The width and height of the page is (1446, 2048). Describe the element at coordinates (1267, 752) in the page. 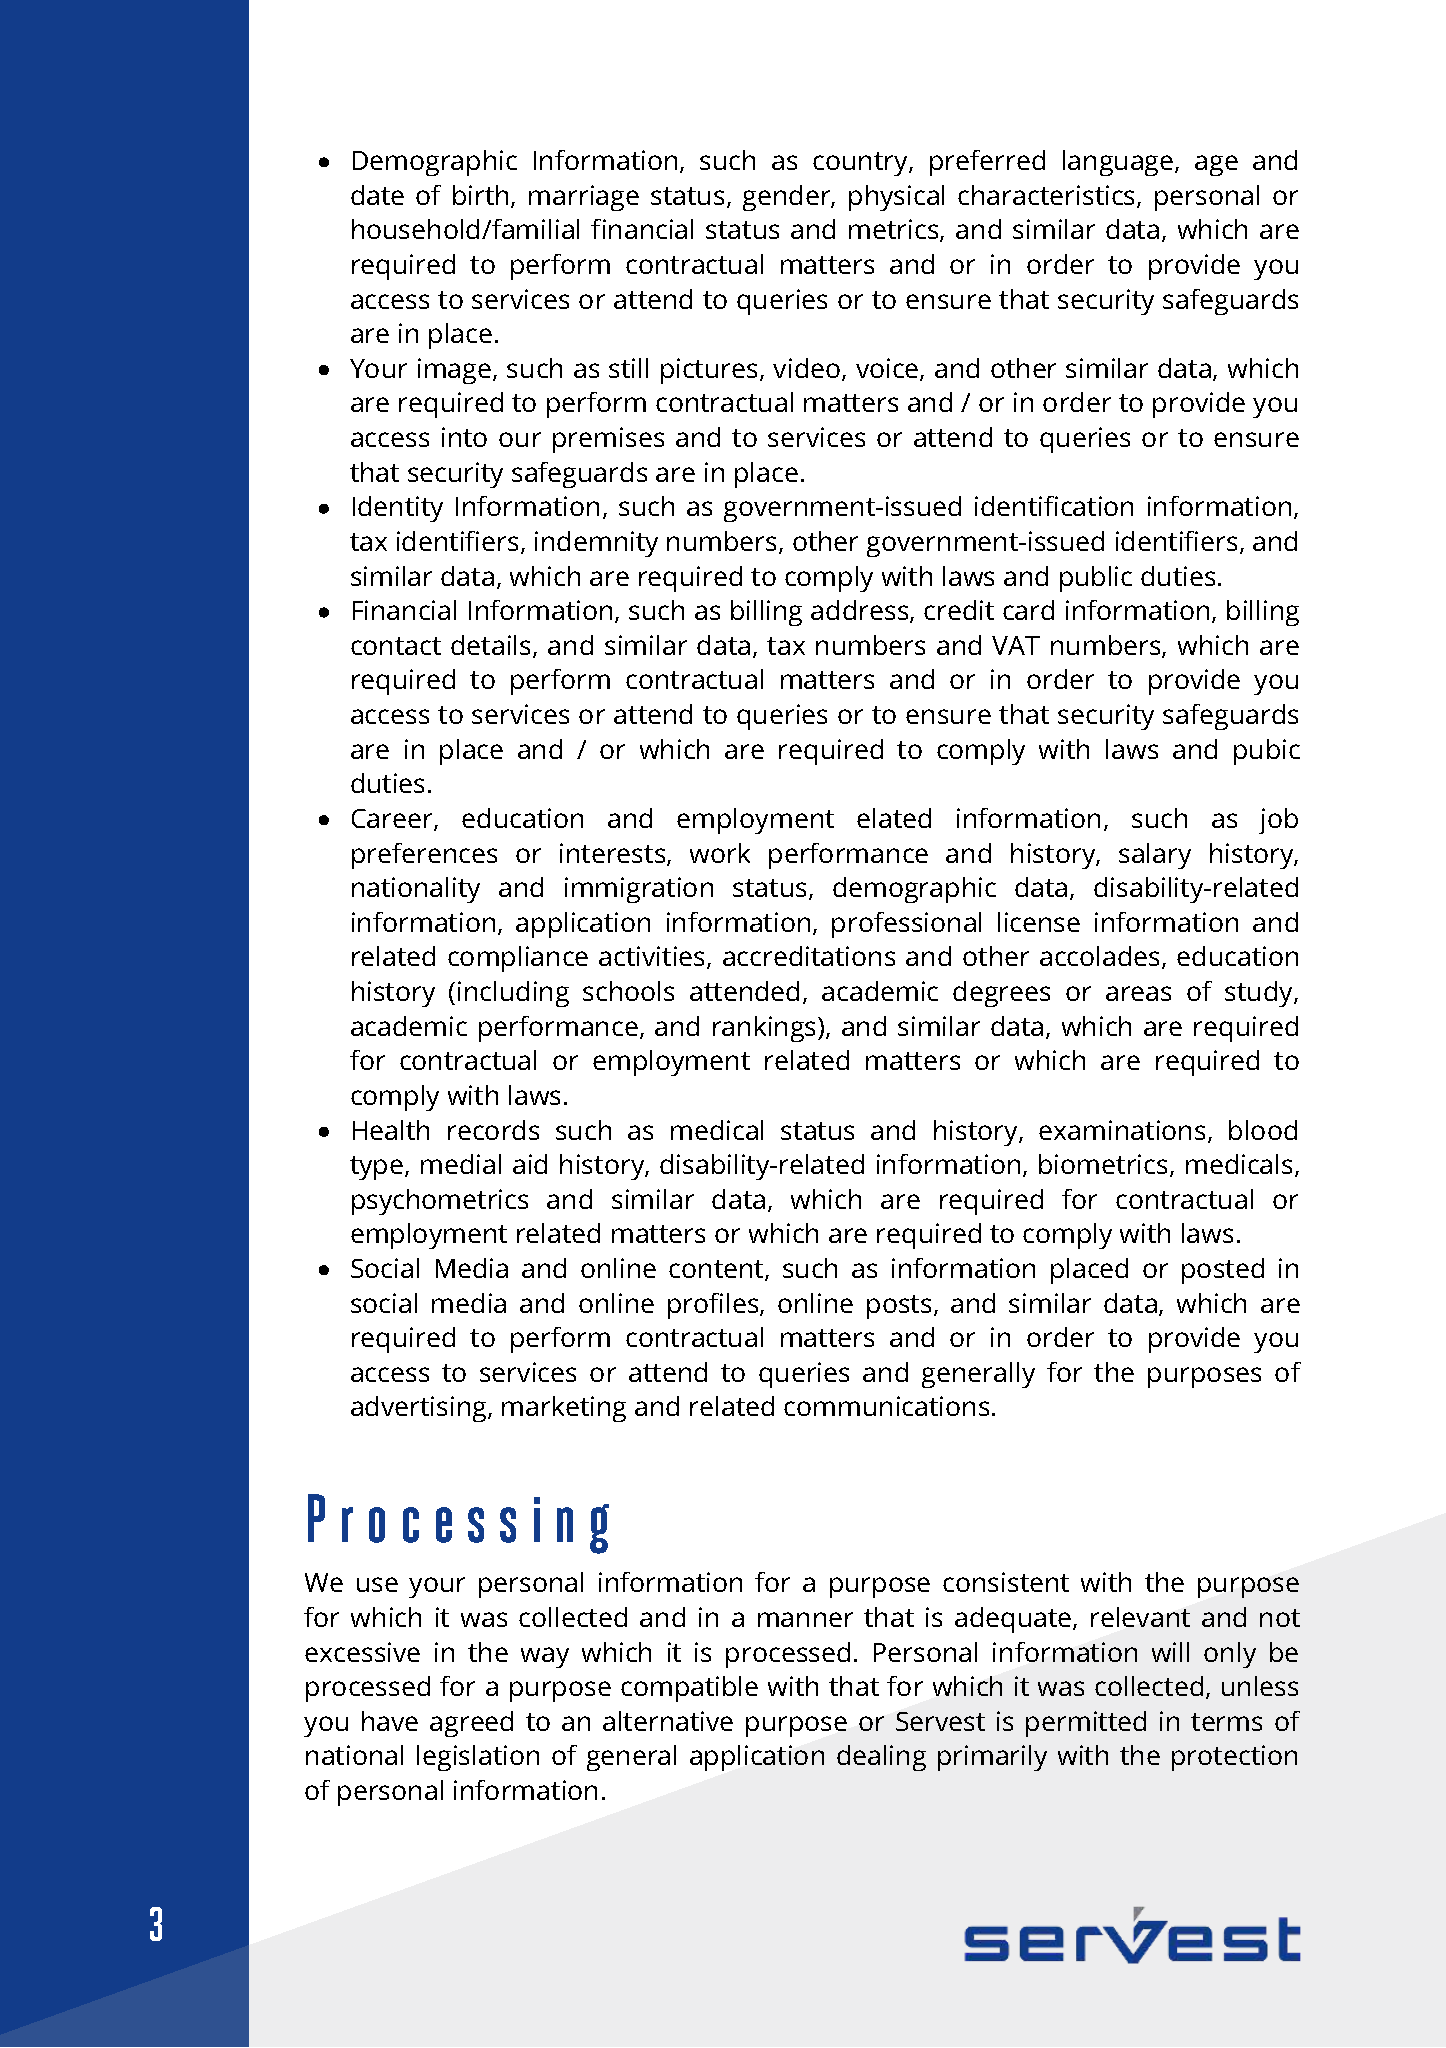

I see `pubic` at that location.
